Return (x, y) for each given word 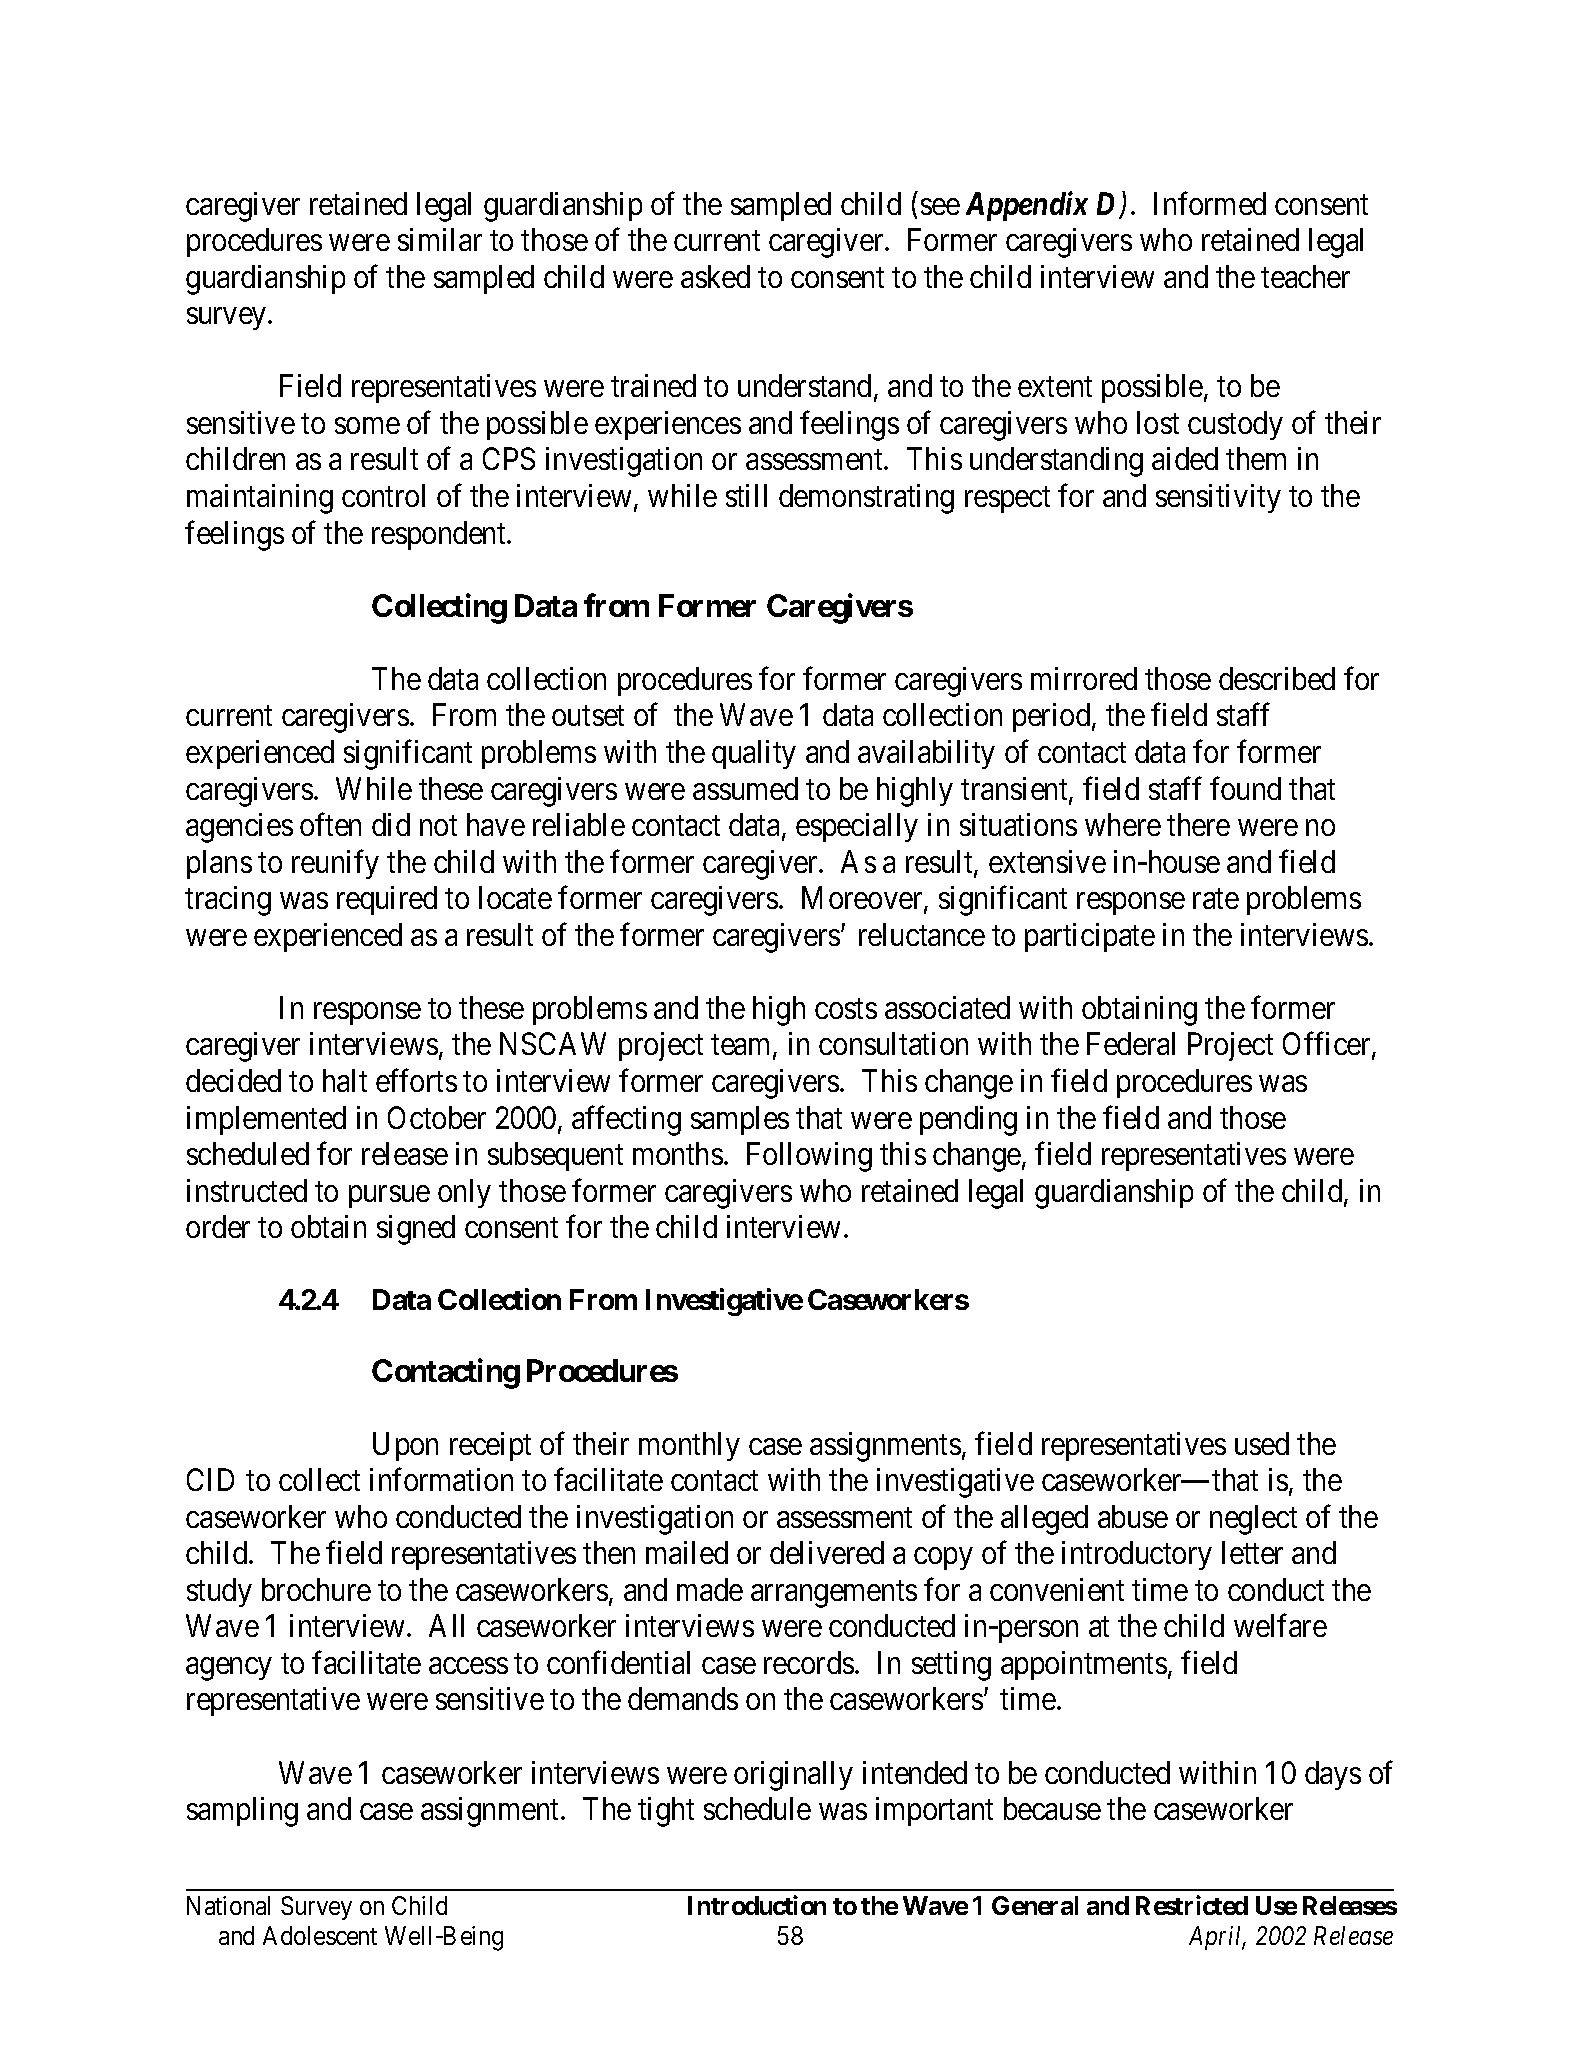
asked (715, 276)
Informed (1210, 203)
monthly (689, 1446)
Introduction (757, 1905)
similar (440, 239)
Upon (405, 1446)
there (1198, 824)
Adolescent (320, 1935)
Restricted (1192, 1905)
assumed (745, 788)
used (1262, 1443)
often (330, 824)
